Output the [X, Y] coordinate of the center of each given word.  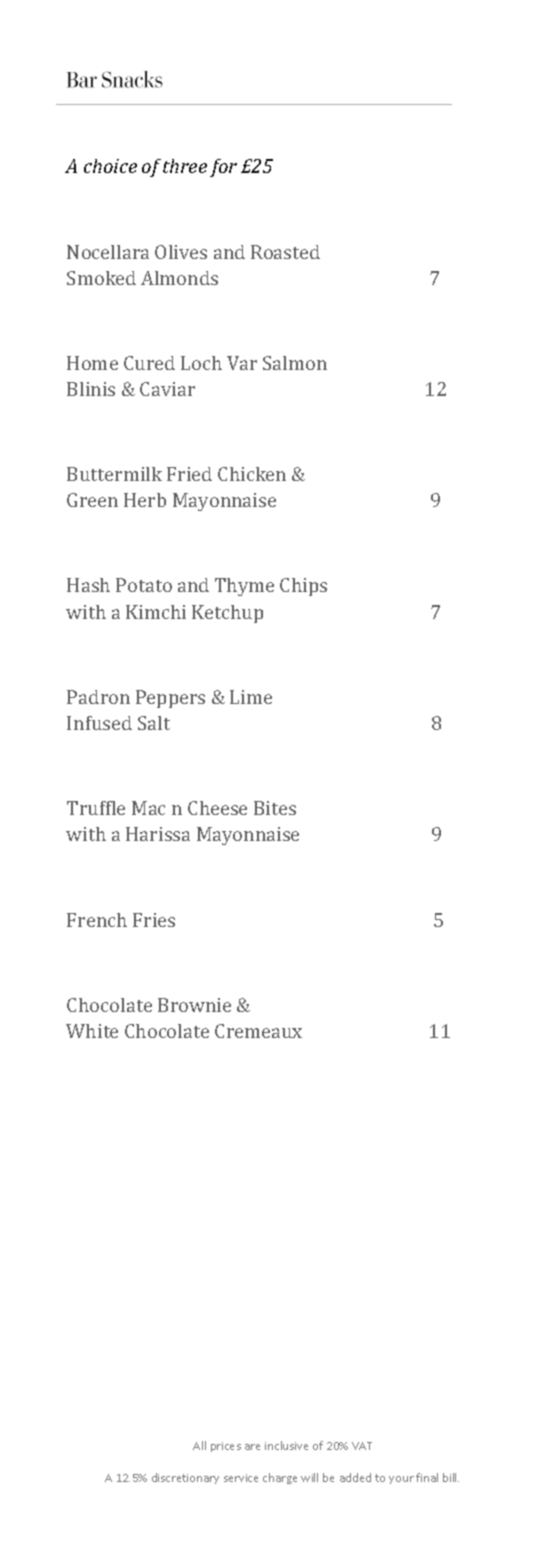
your [401, 1480]
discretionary [185, 1478]
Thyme [244, 587]
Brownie [194, 1005]
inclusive [286, 1445]
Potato [144, 585]
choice [110, 166]
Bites [275, 808]
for [223, 168]
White [92, 1031]
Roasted [285, 252]
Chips [303, 587]
